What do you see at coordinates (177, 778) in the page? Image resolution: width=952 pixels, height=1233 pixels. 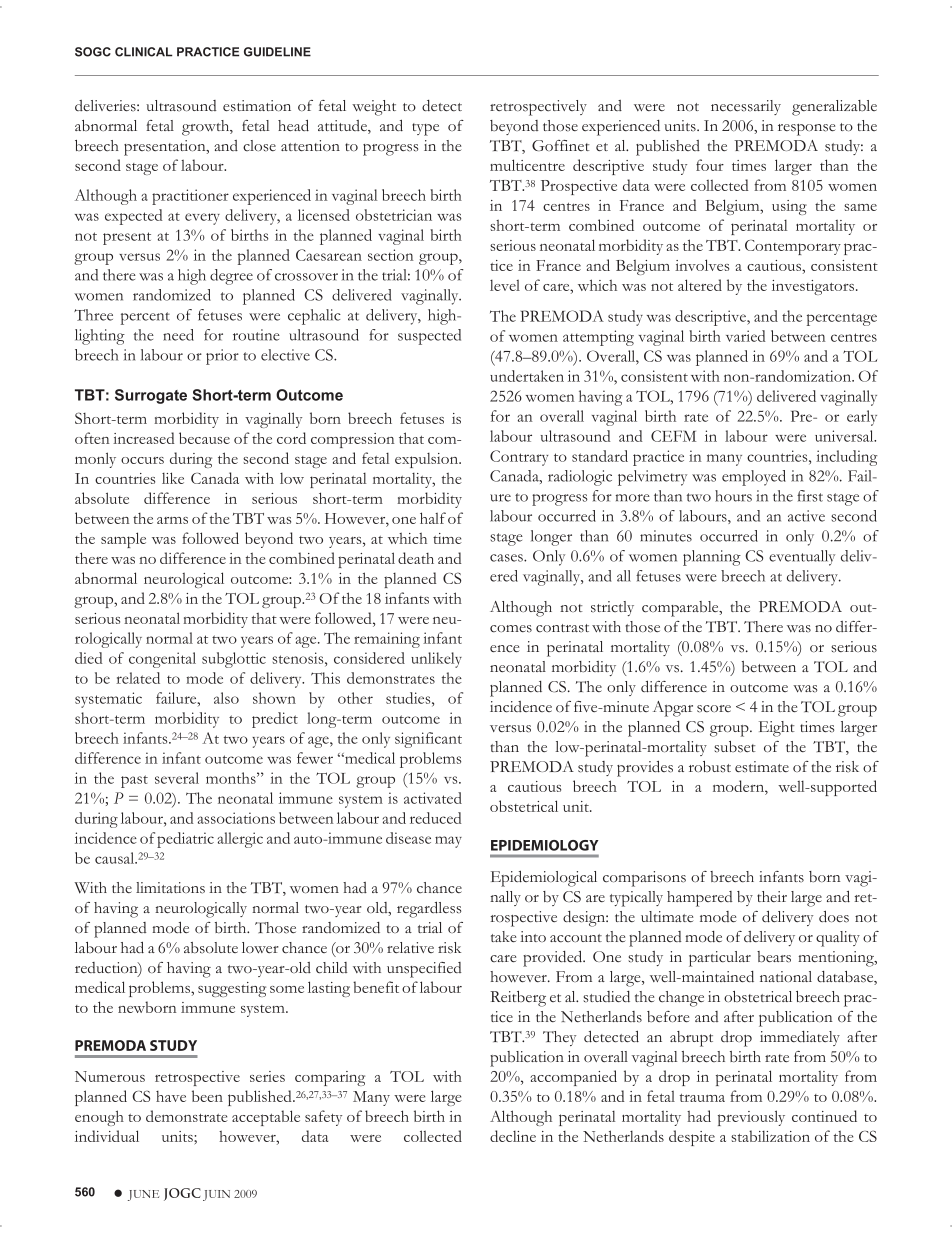 I see `several` at bounding box center [177, 778].
